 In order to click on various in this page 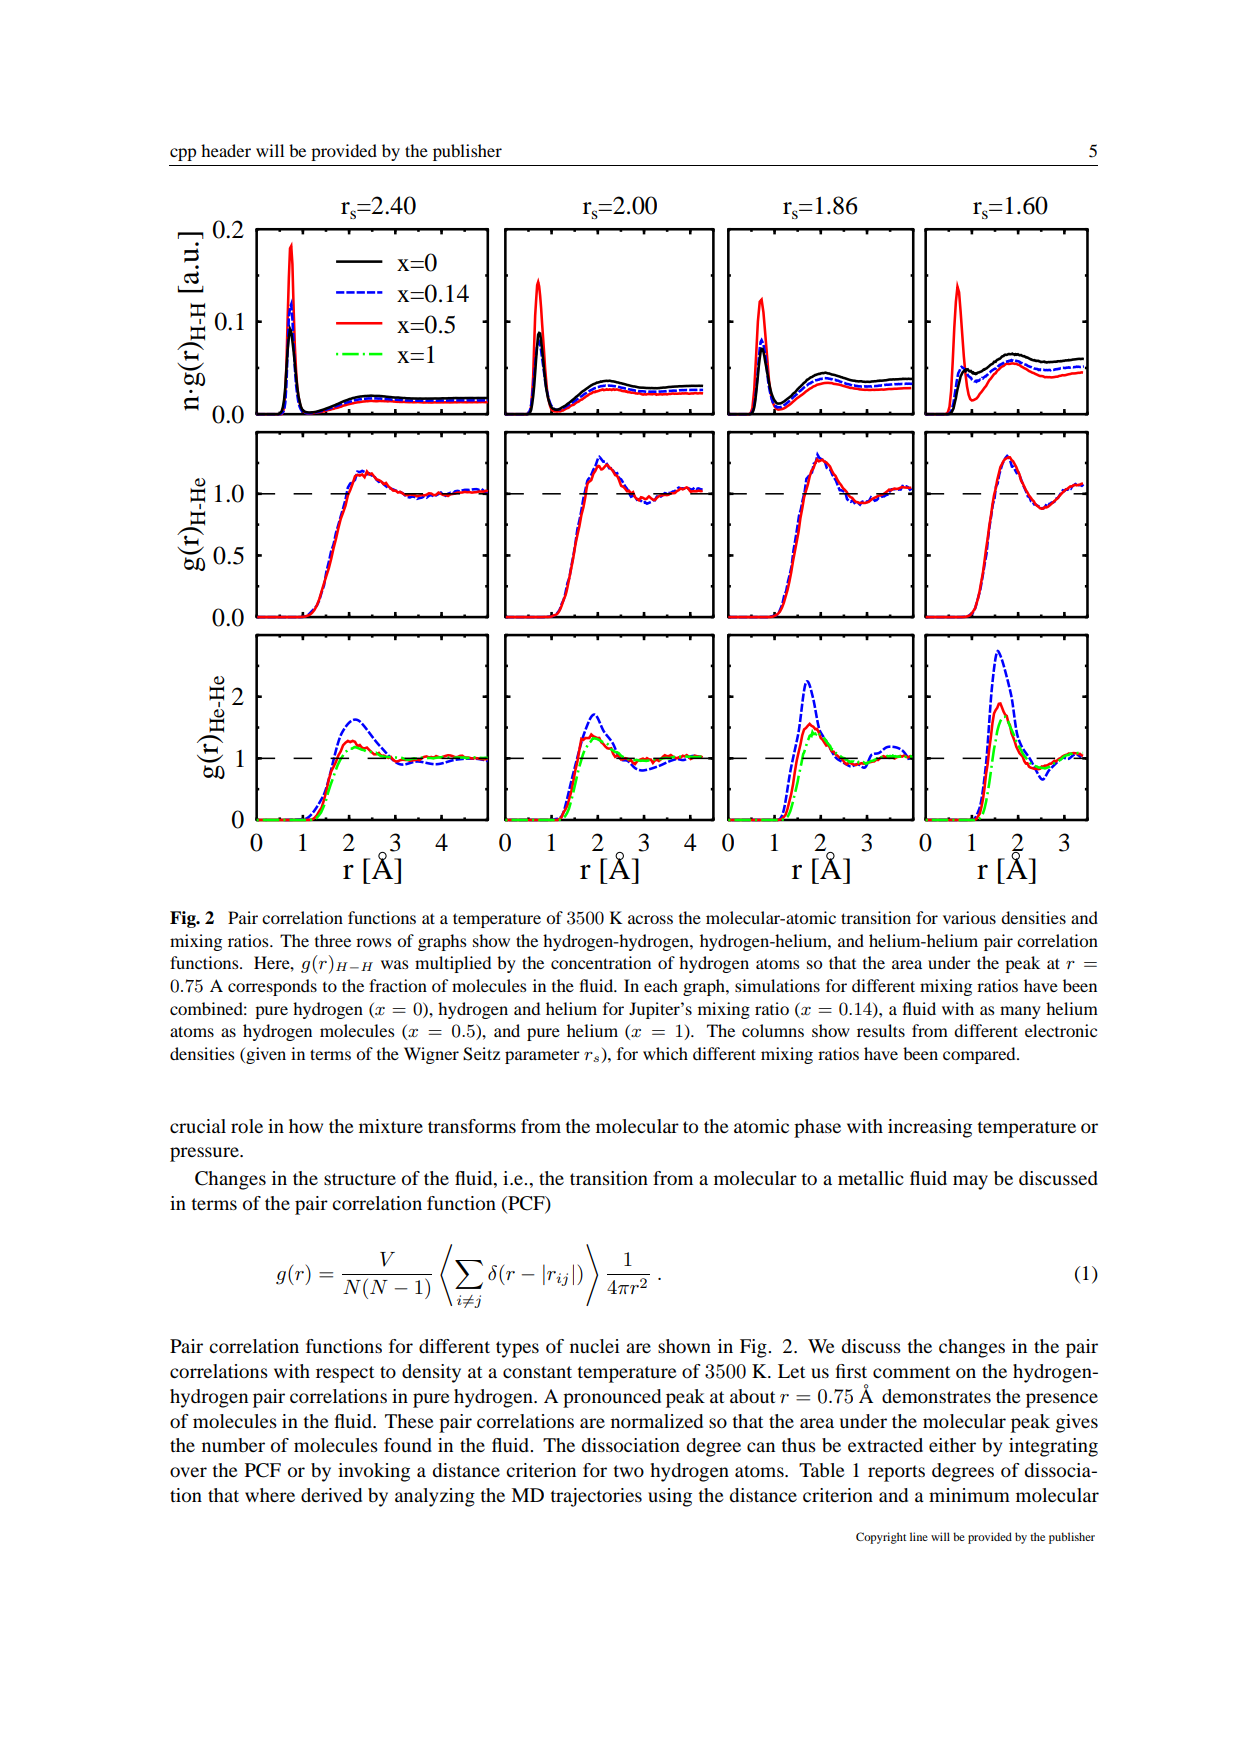, I will do `click(969, 917)`.
